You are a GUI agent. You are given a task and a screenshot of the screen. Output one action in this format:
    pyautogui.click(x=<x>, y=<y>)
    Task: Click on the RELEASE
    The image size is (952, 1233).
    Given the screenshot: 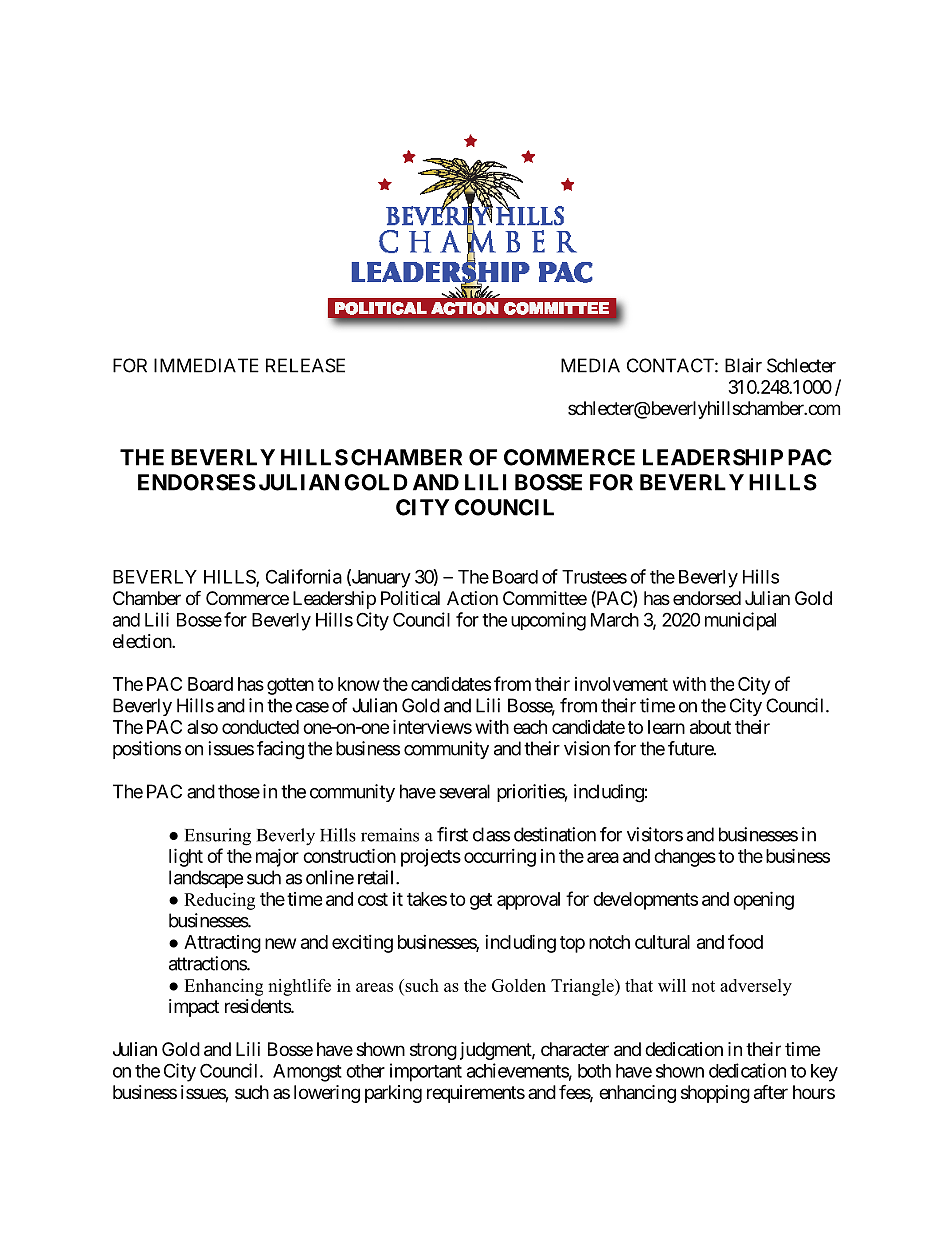 What is the action you would take?
    pyautogui.click(x=305, y=365)
